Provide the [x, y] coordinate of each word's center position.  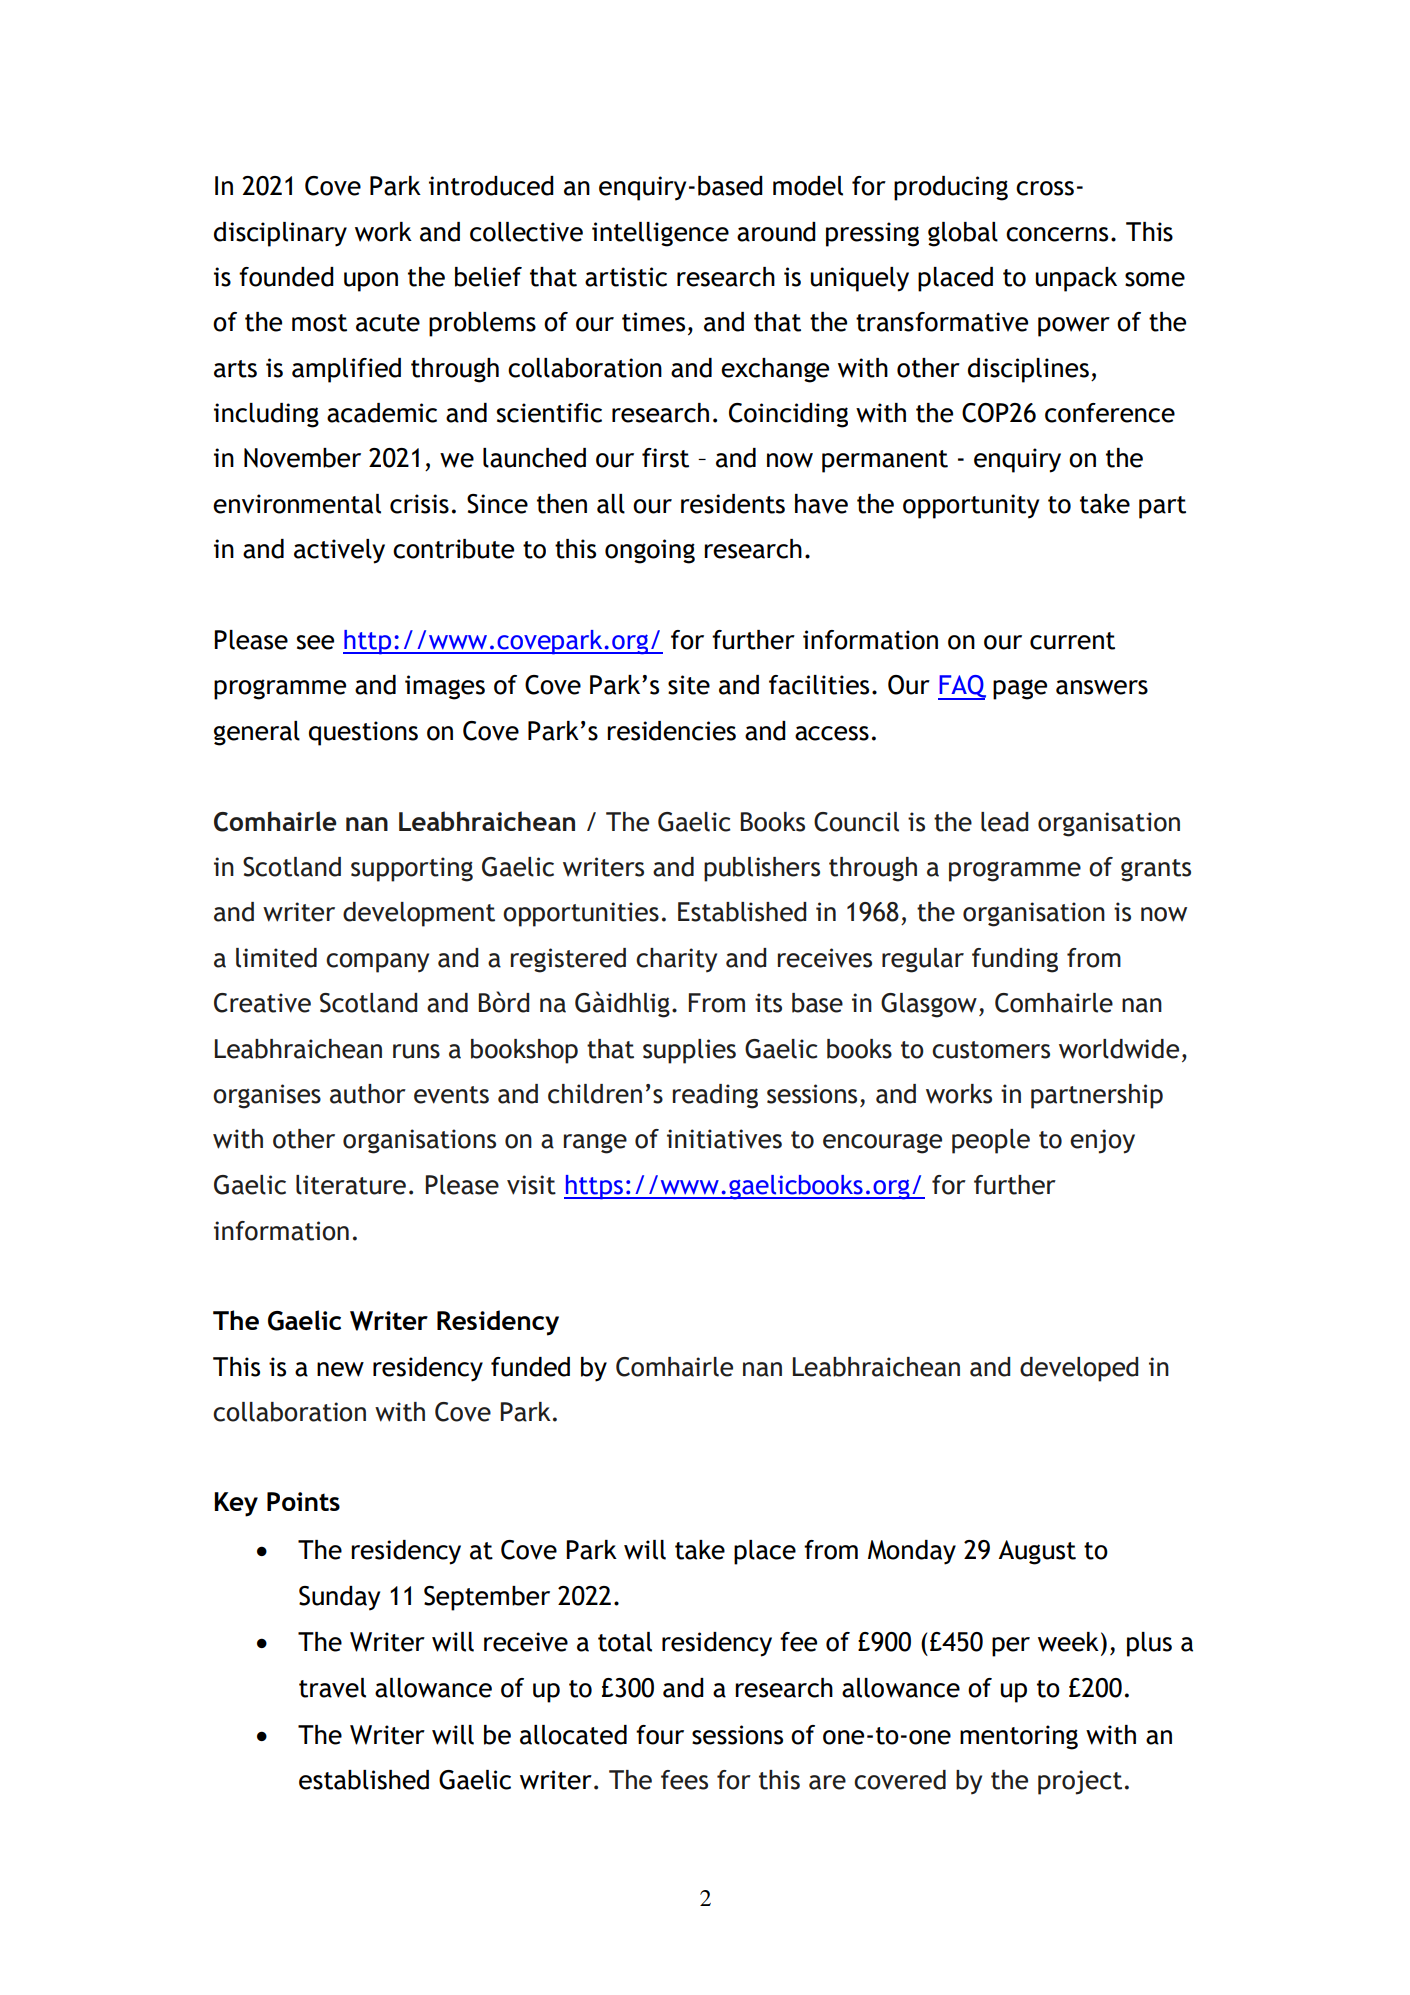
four [660, 1735]
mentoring [1019, 1737]
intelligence [660, 234]
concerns [1057, 234]
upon [371, 282]
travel [332, 1688]
